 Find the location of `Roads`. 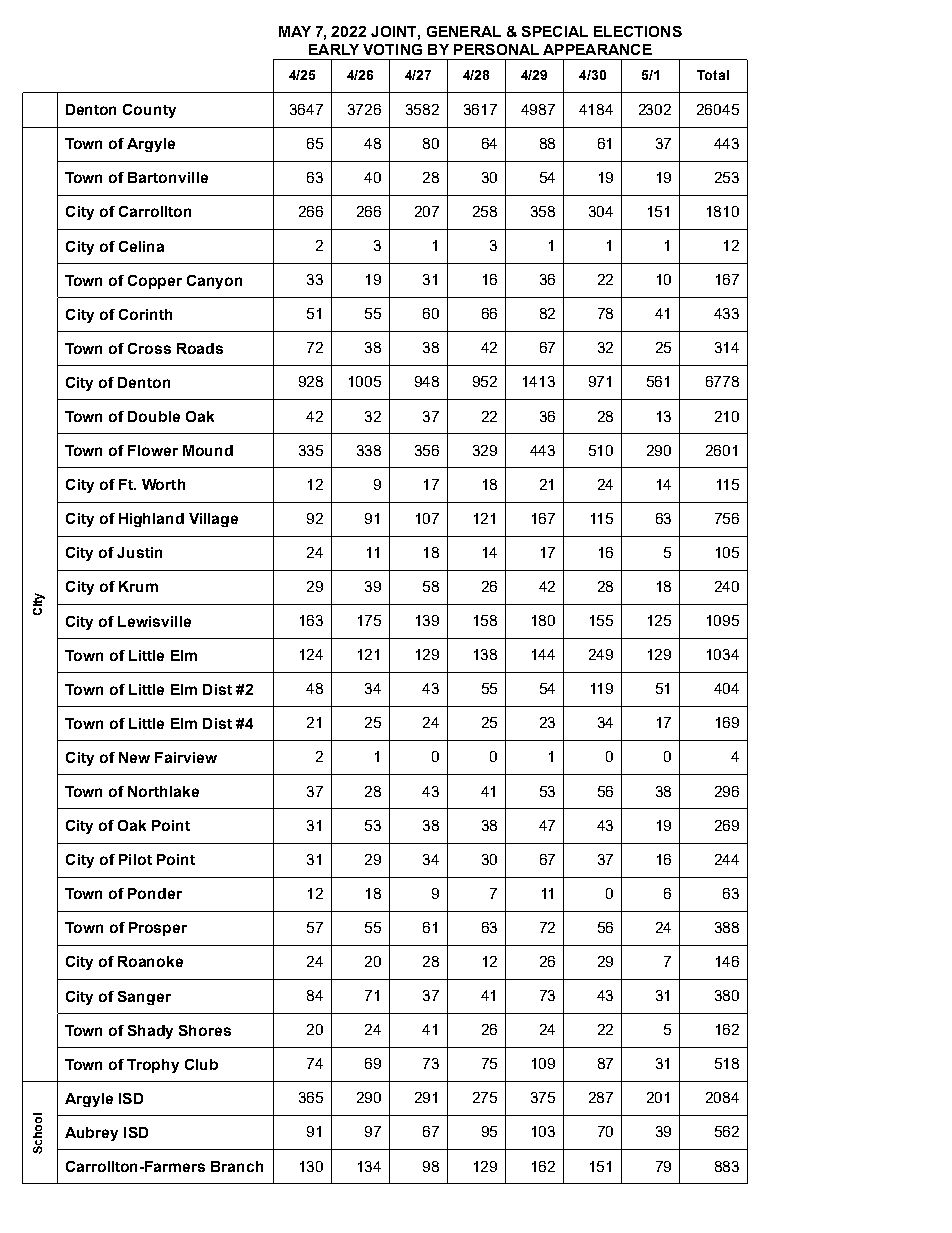

Roads is located at coordinates (200, 348).
